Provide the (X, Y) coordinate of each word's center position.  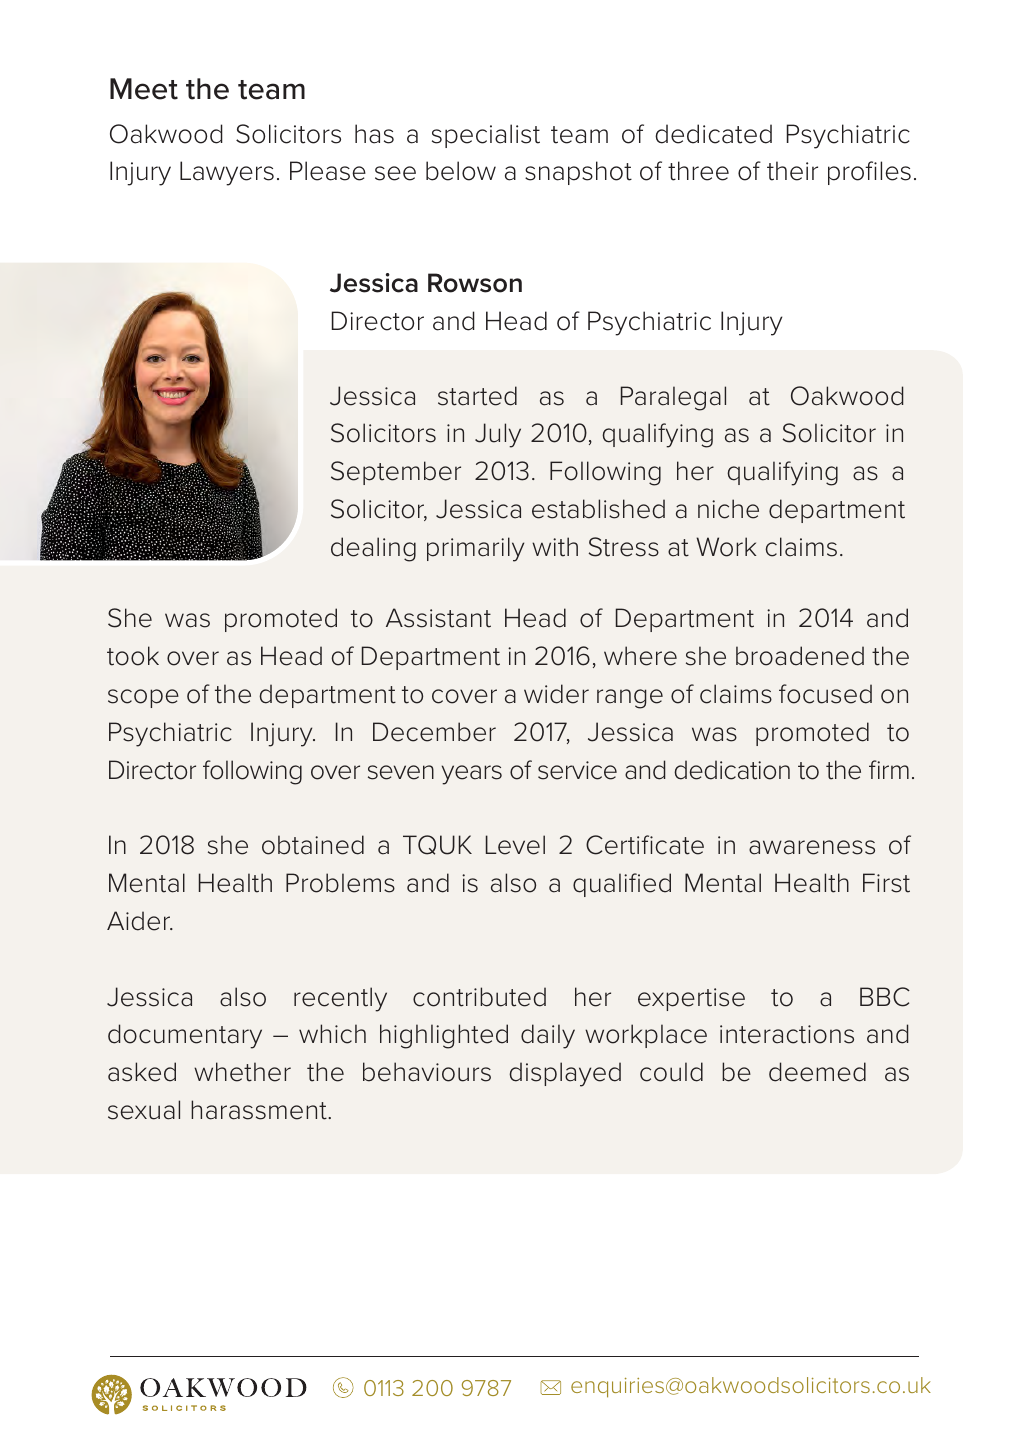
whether (242, 1072)
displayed (565, 1074)
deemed (817, 1072)
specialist (486, 136)
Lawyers (227, 173)
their (792, 171)
